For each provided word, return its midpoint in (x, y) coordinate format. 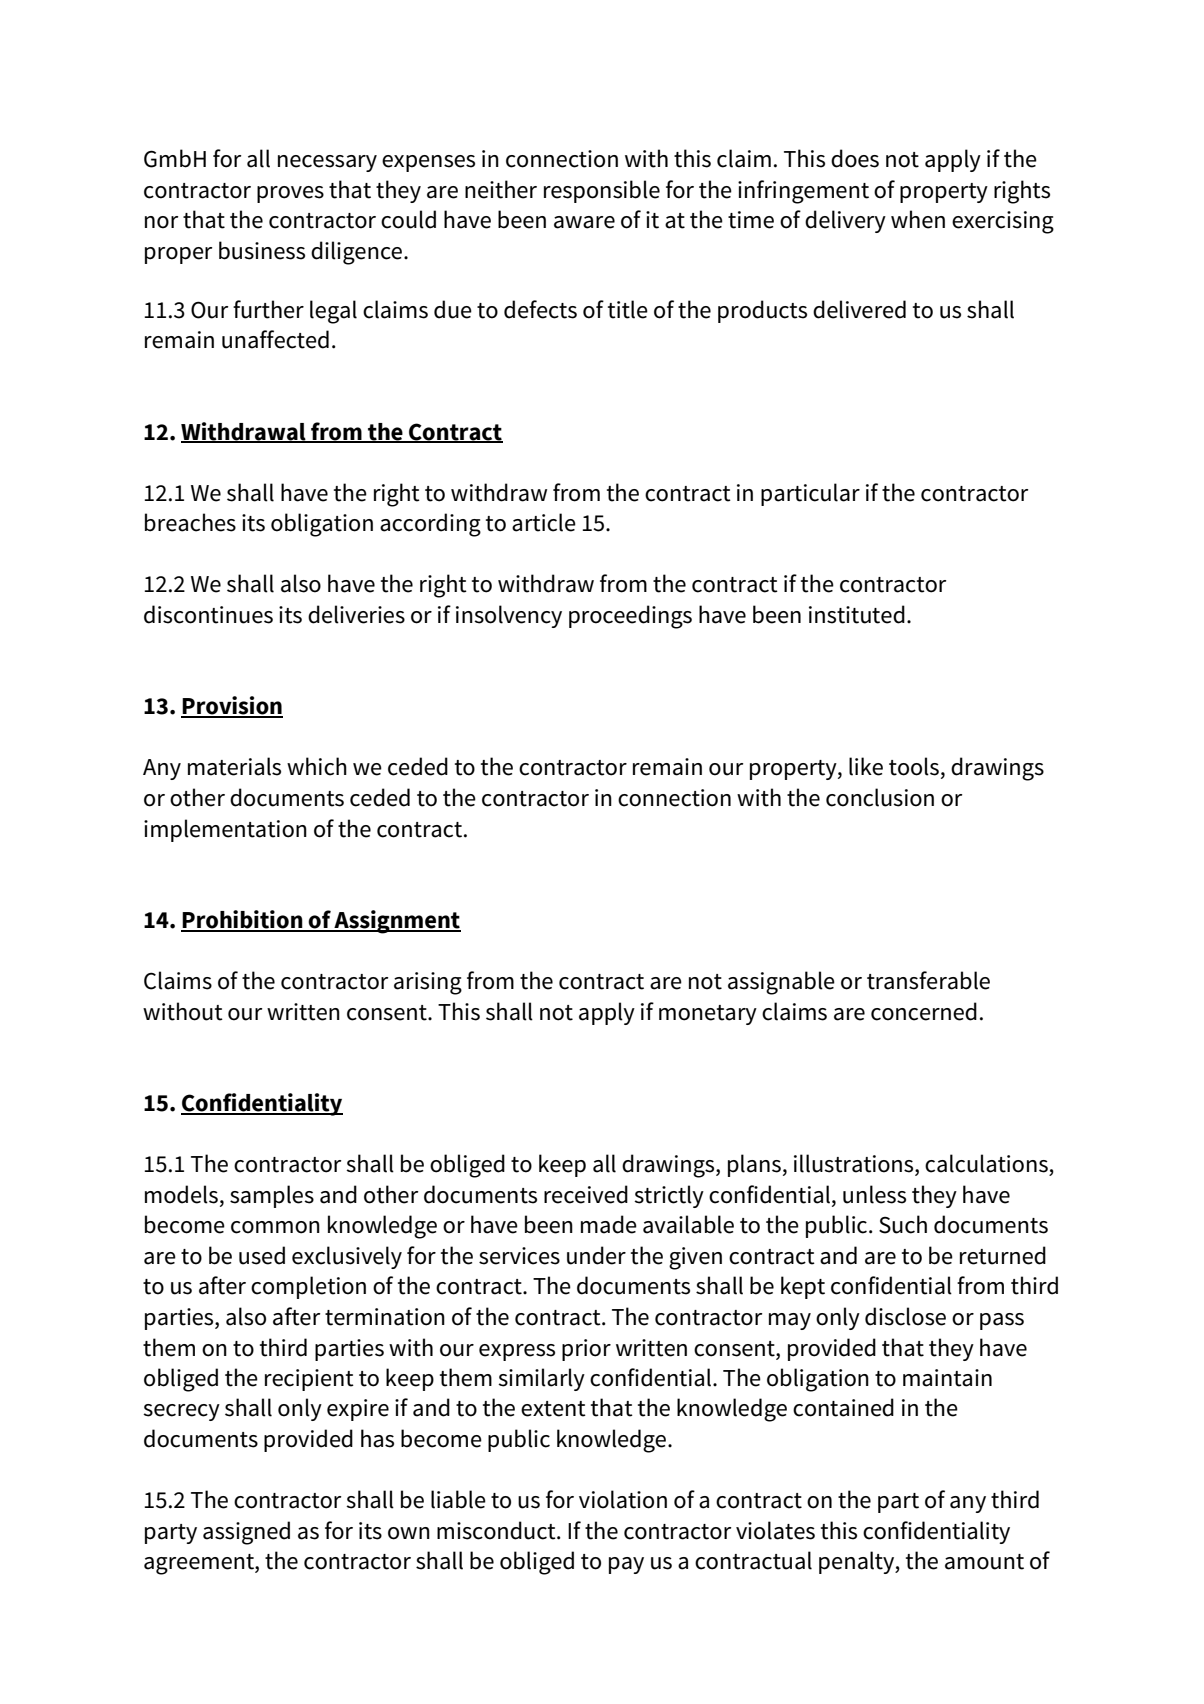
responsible (602, 191)
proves (290, 194)
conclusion (880, 797)
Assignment (396, 922)
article (544, 522)
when (918, 219)
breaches (190, 522)
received (586, 1194)
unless (874, 1194)
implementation (225, 830)
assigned (246, 1533)
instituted (857, 614)
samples (272, 1196)
